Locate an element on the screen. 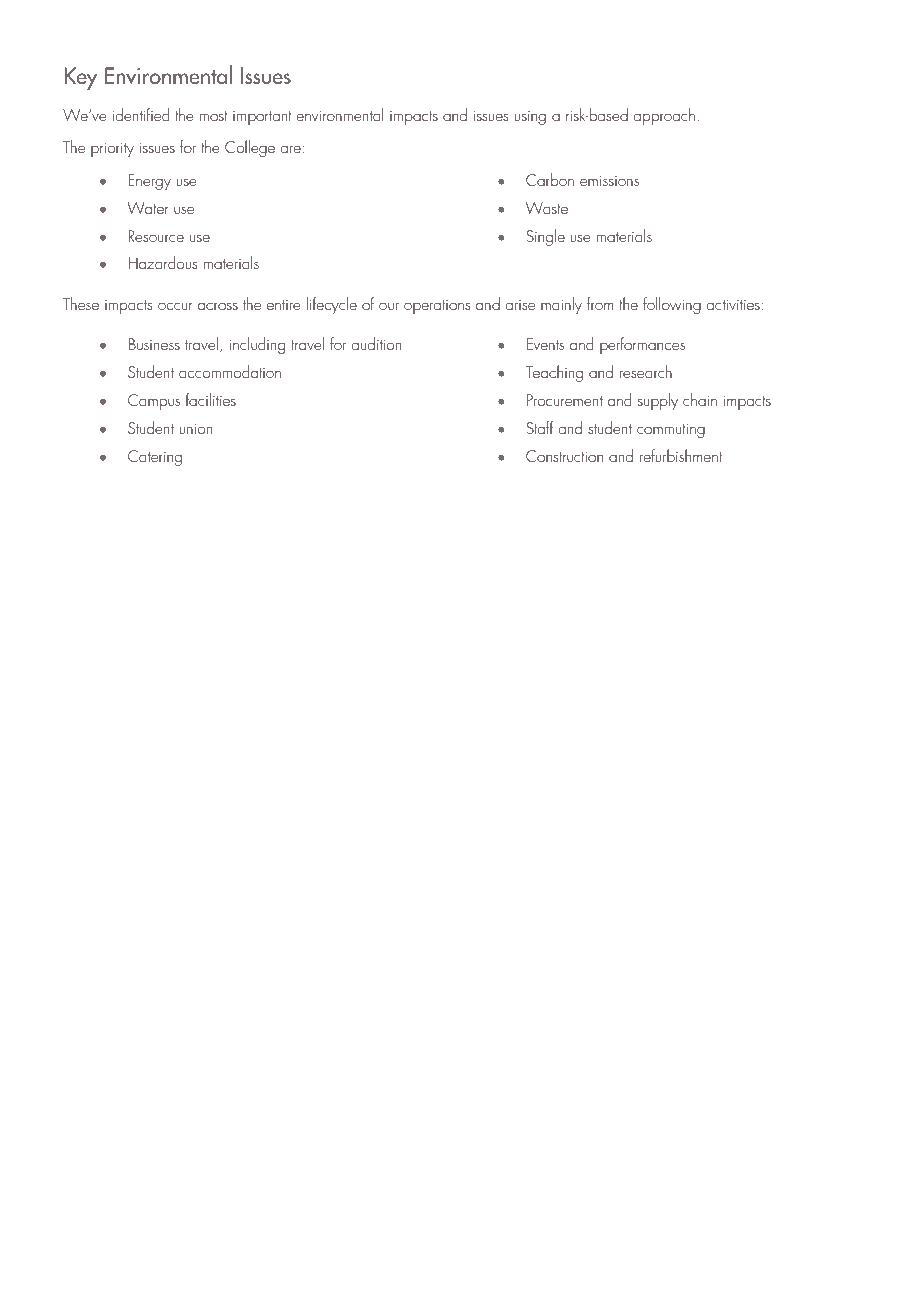 The image size is (924, 1308). Catering is located at coordinates (155, 458).
